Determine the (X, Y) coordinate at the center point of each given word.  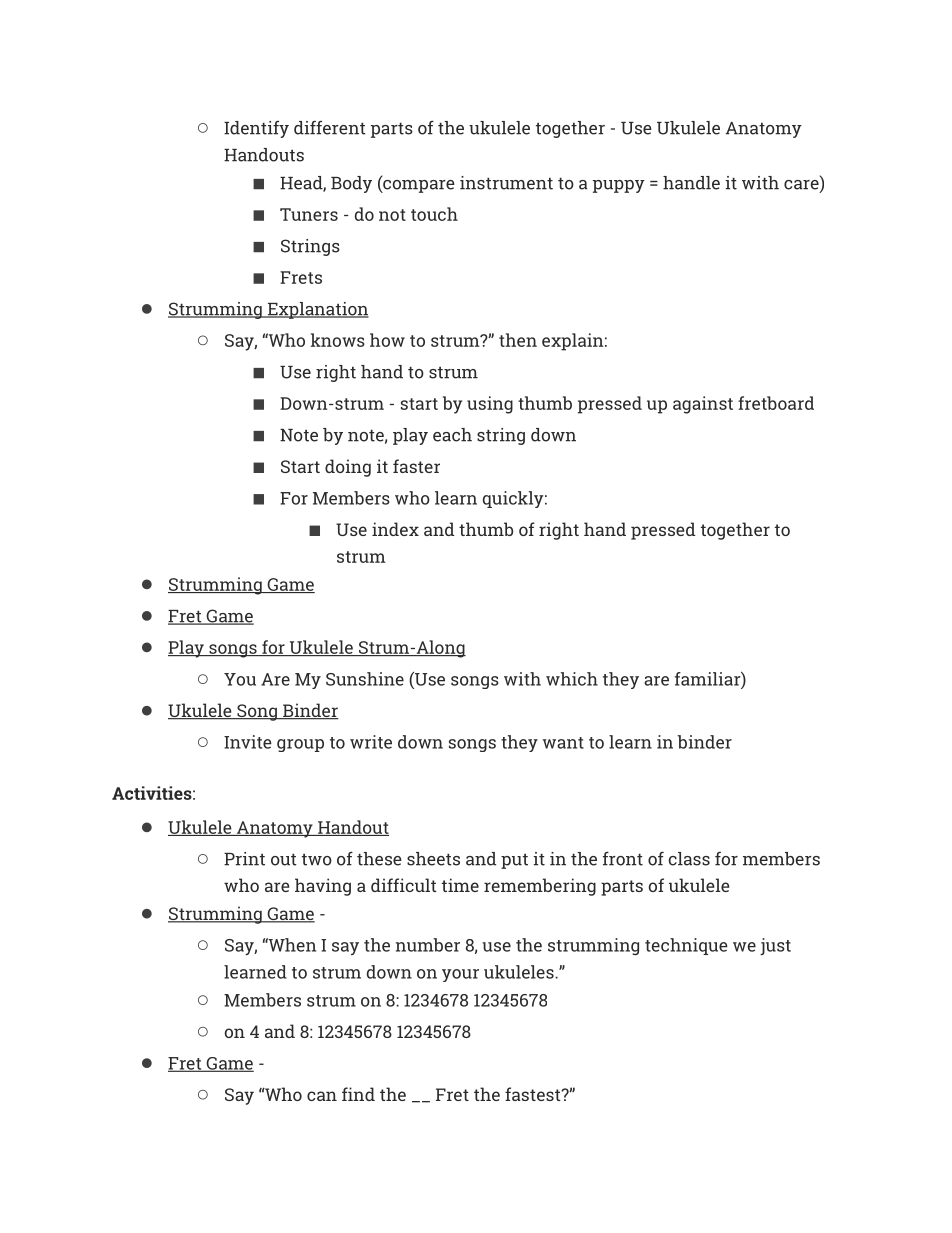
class (689, 859)
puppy (619, 186)
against (703, 405)
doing (348, 468)
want (563, 743)
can (322, 1096)
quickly (513, 499)
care (801, 185)
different (330, 128)
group (300, 745)
